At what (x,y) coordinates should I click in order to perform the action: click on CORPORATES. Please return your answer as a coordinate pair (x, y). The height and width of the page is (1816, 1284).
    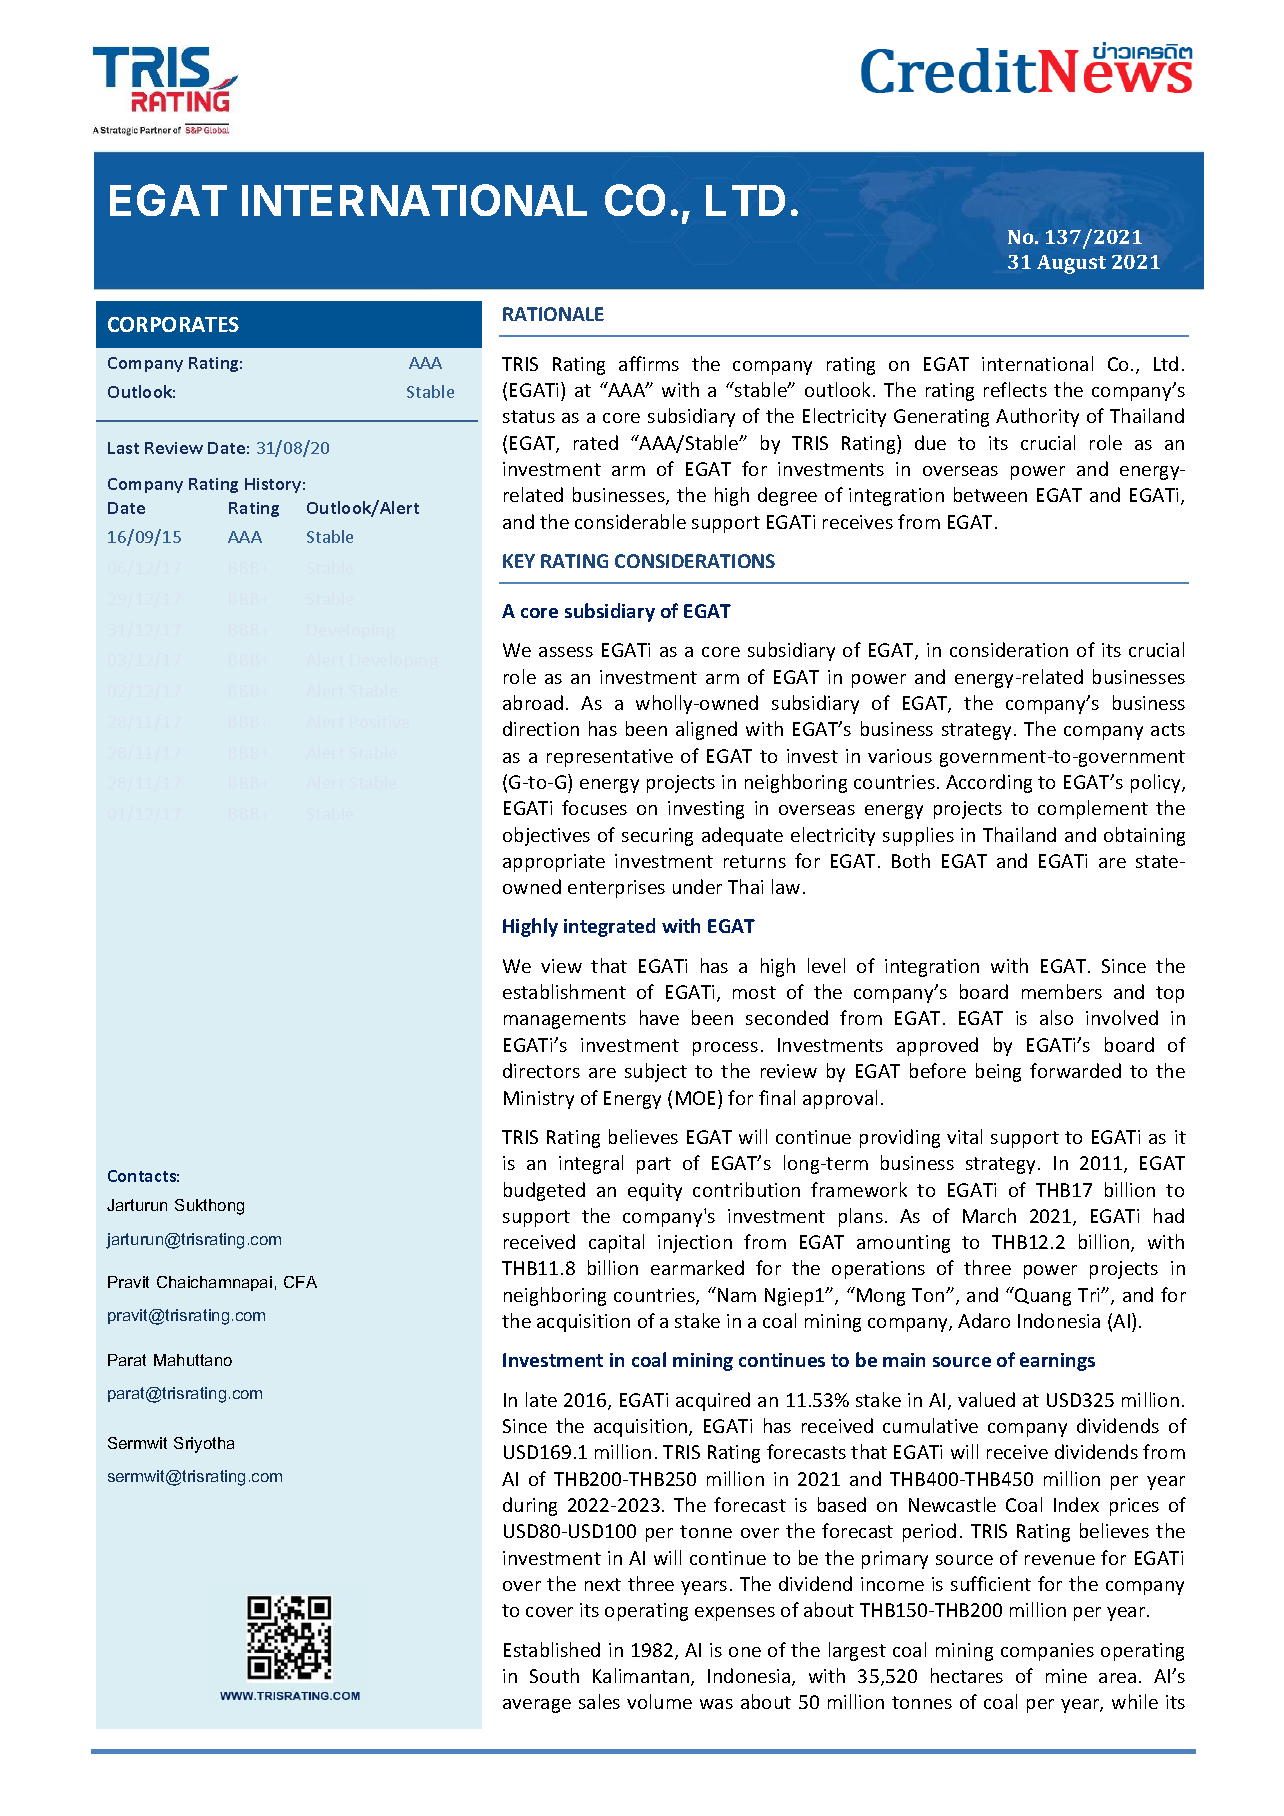
    Looking at the image, I should click on (173, 324).
